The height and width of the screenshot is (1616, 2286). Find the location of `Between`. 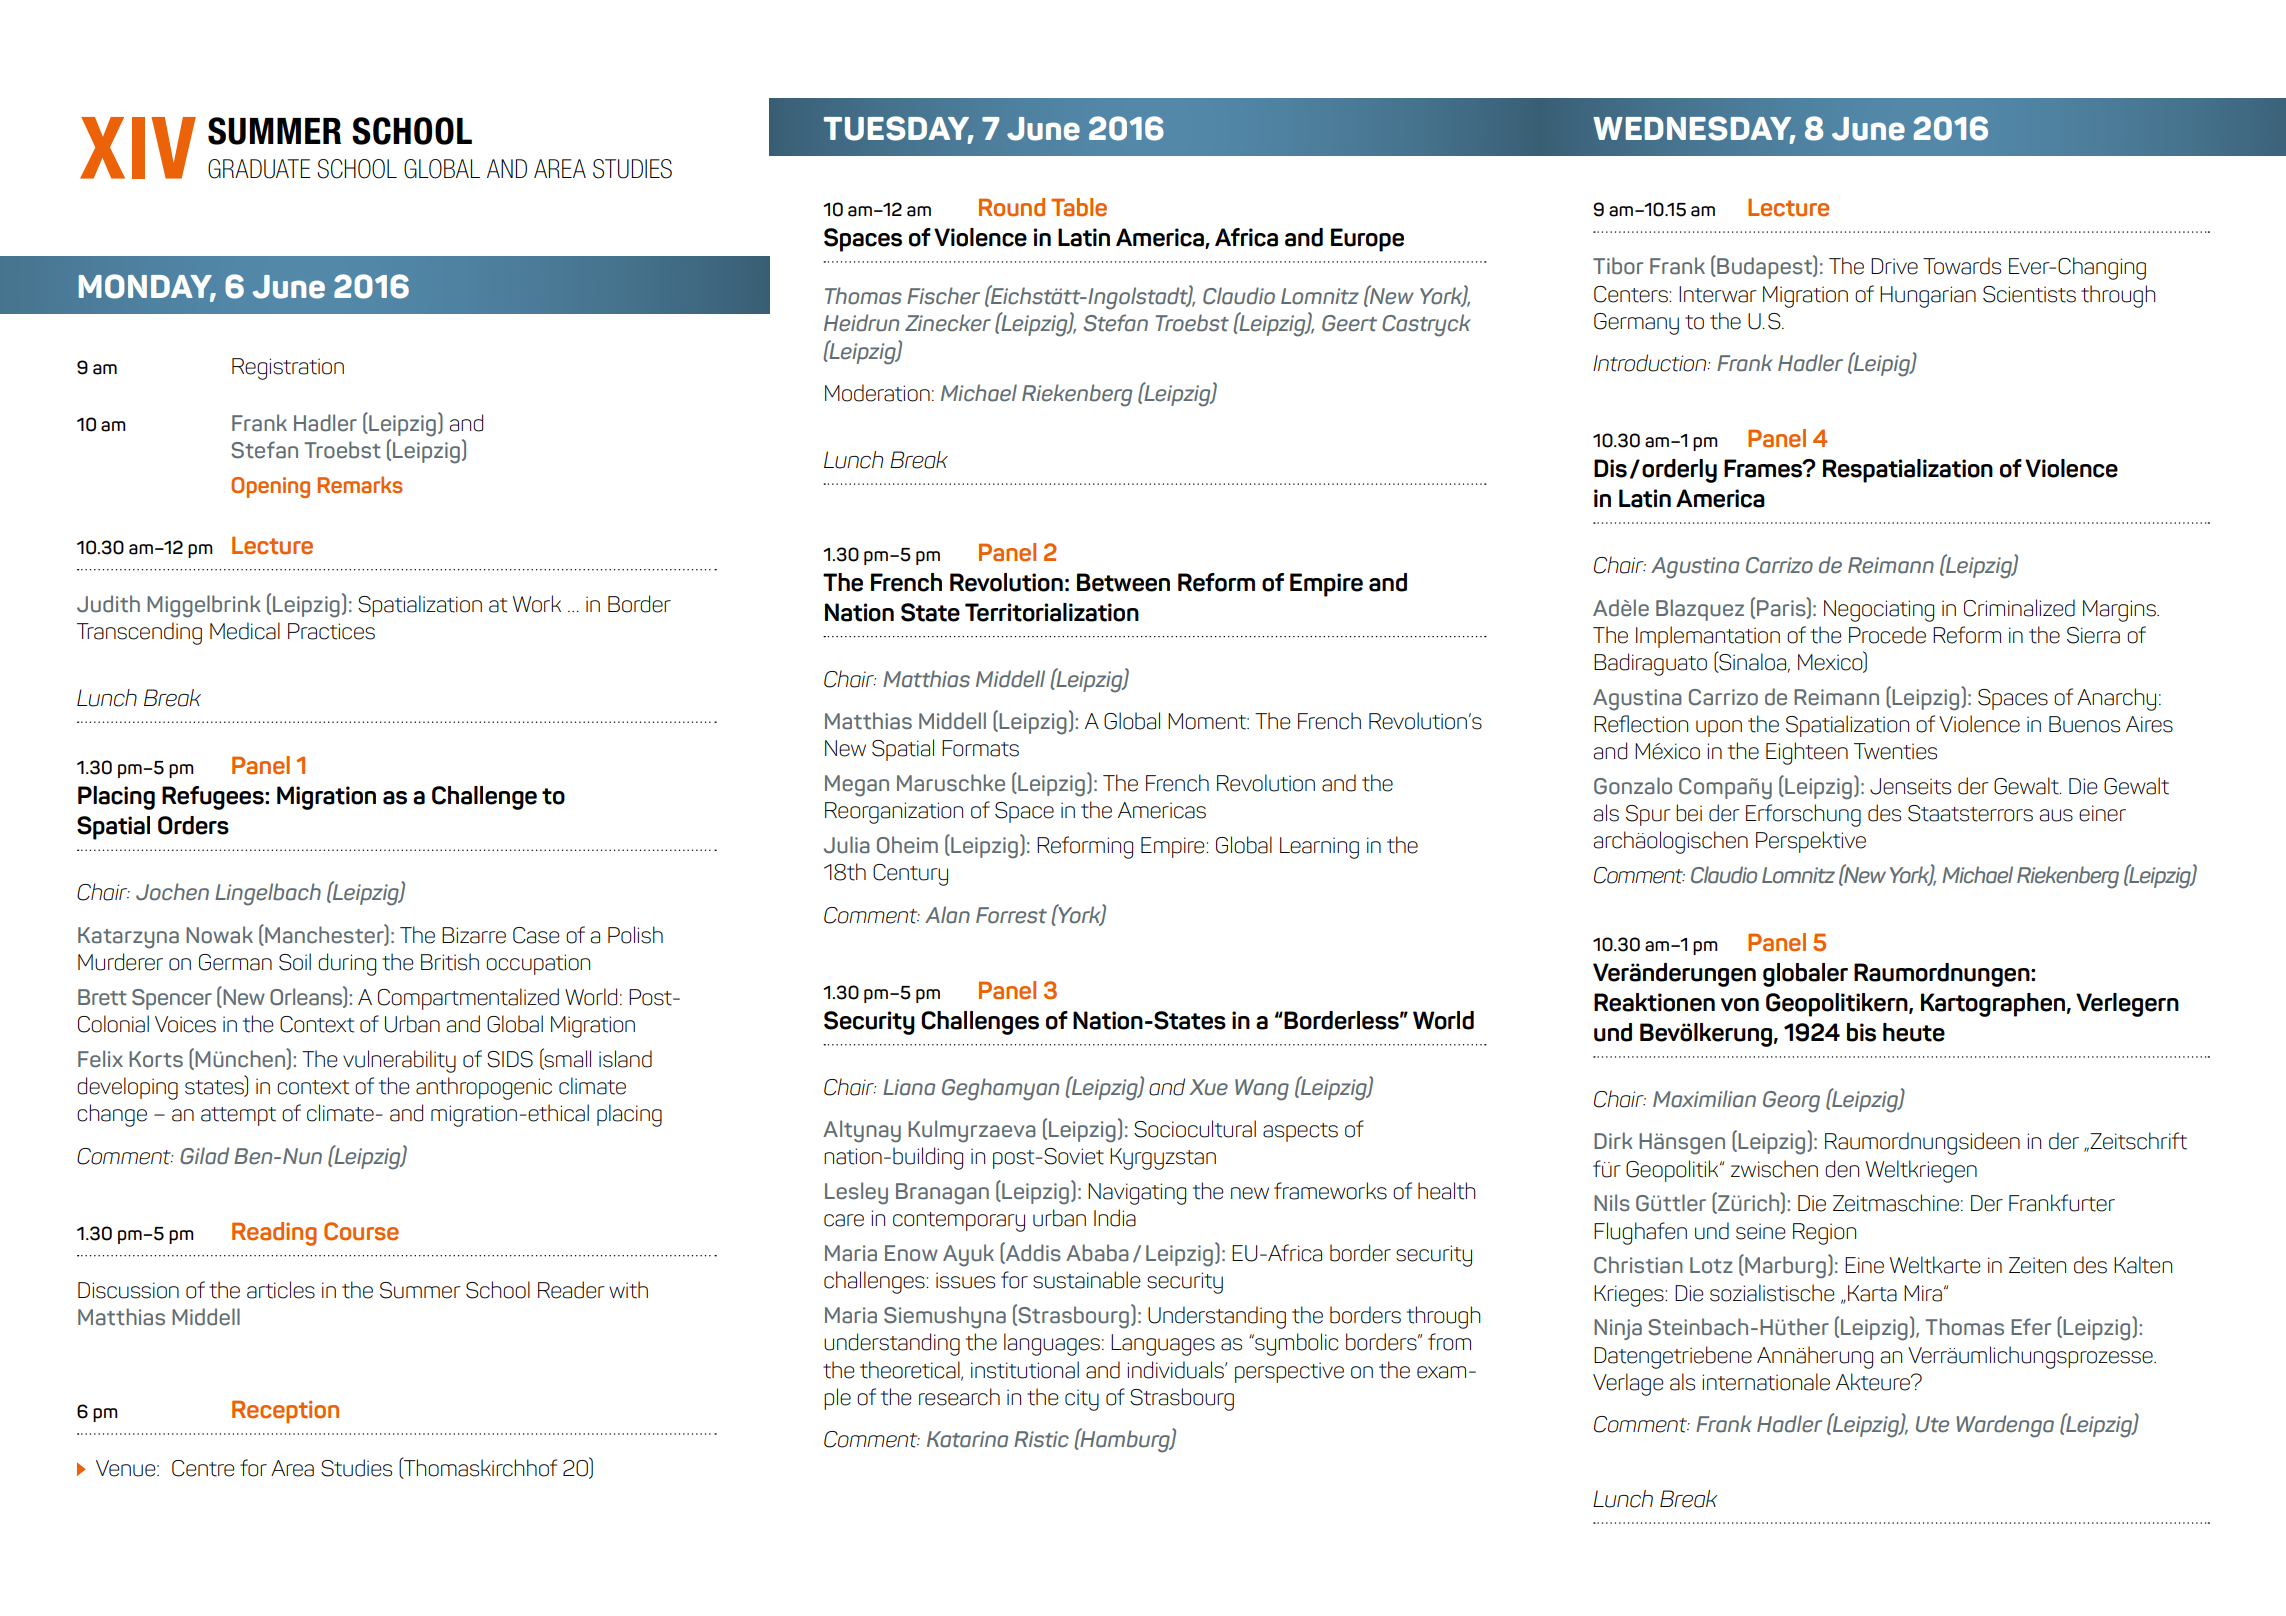

Between is located at coordinates (1123, 582).
